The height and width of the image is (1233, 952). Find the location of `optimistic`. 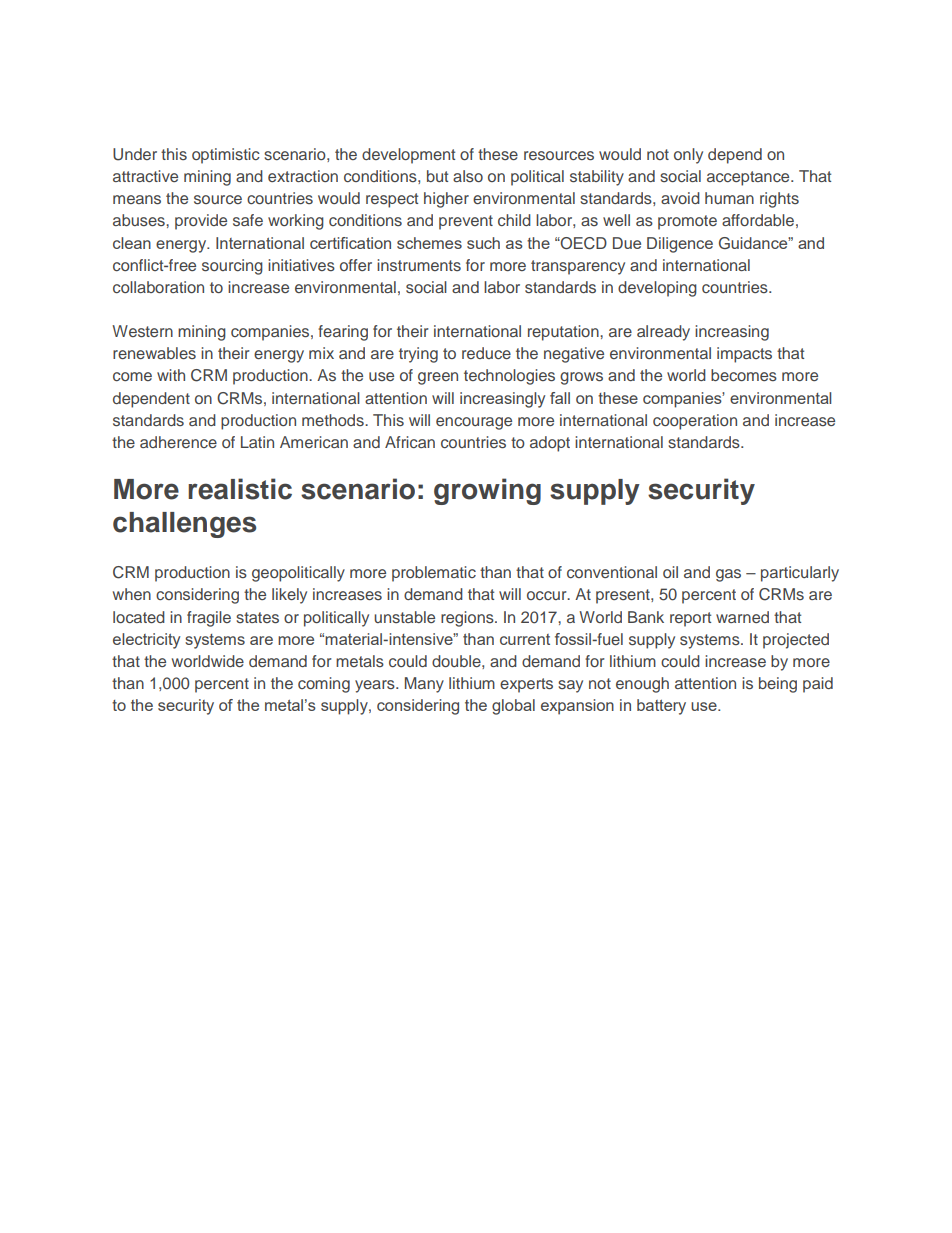

optimistic is located at coordinates (226, 156).
